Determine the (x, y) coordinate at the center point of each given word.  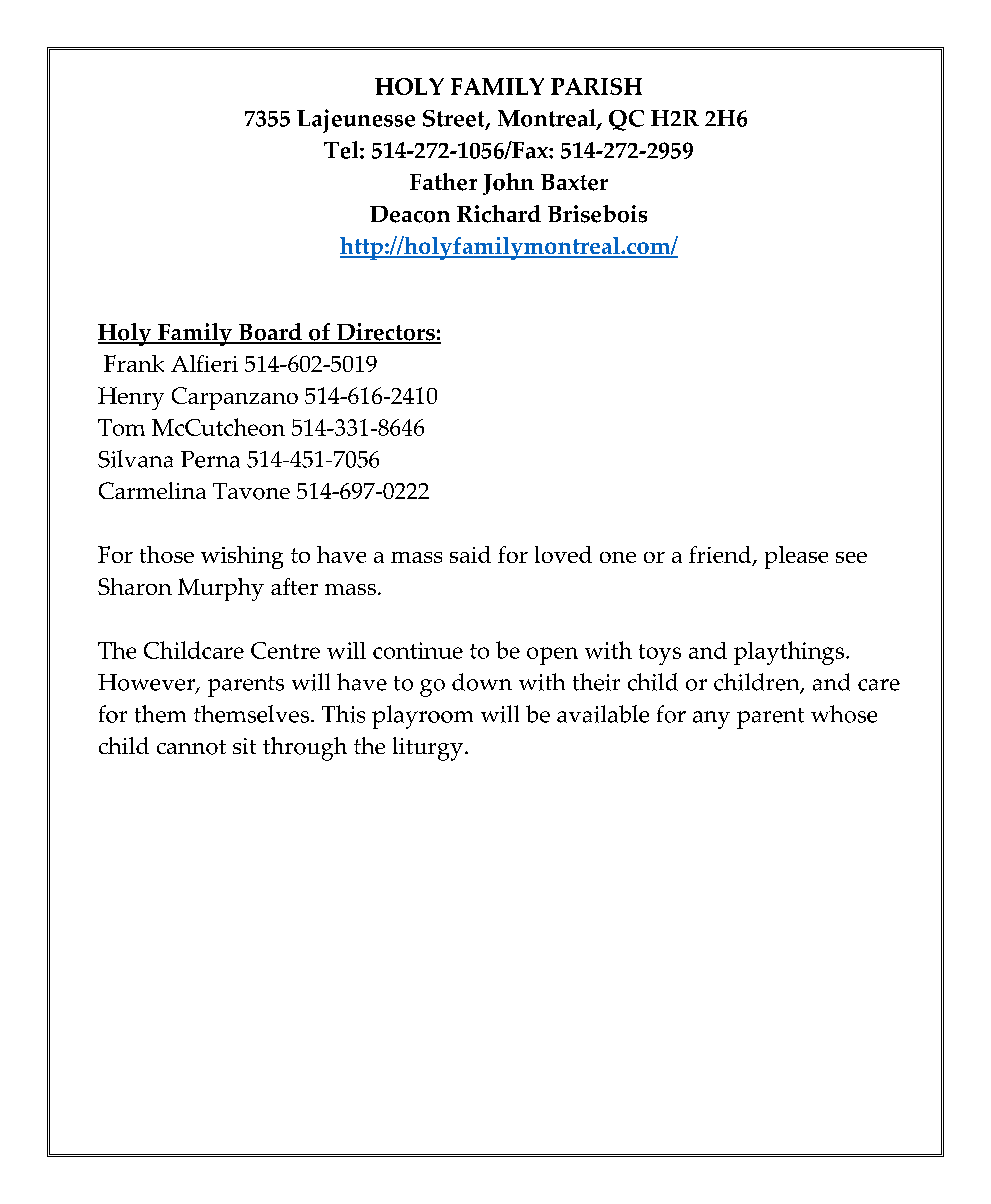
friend (721, 556)
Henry (131, 398)
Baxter (574, 182)
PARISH (596, 86)
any (711, 720)
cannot (191, 747)
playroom (422, 717)
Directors (385, 333)
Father (443, 182)
